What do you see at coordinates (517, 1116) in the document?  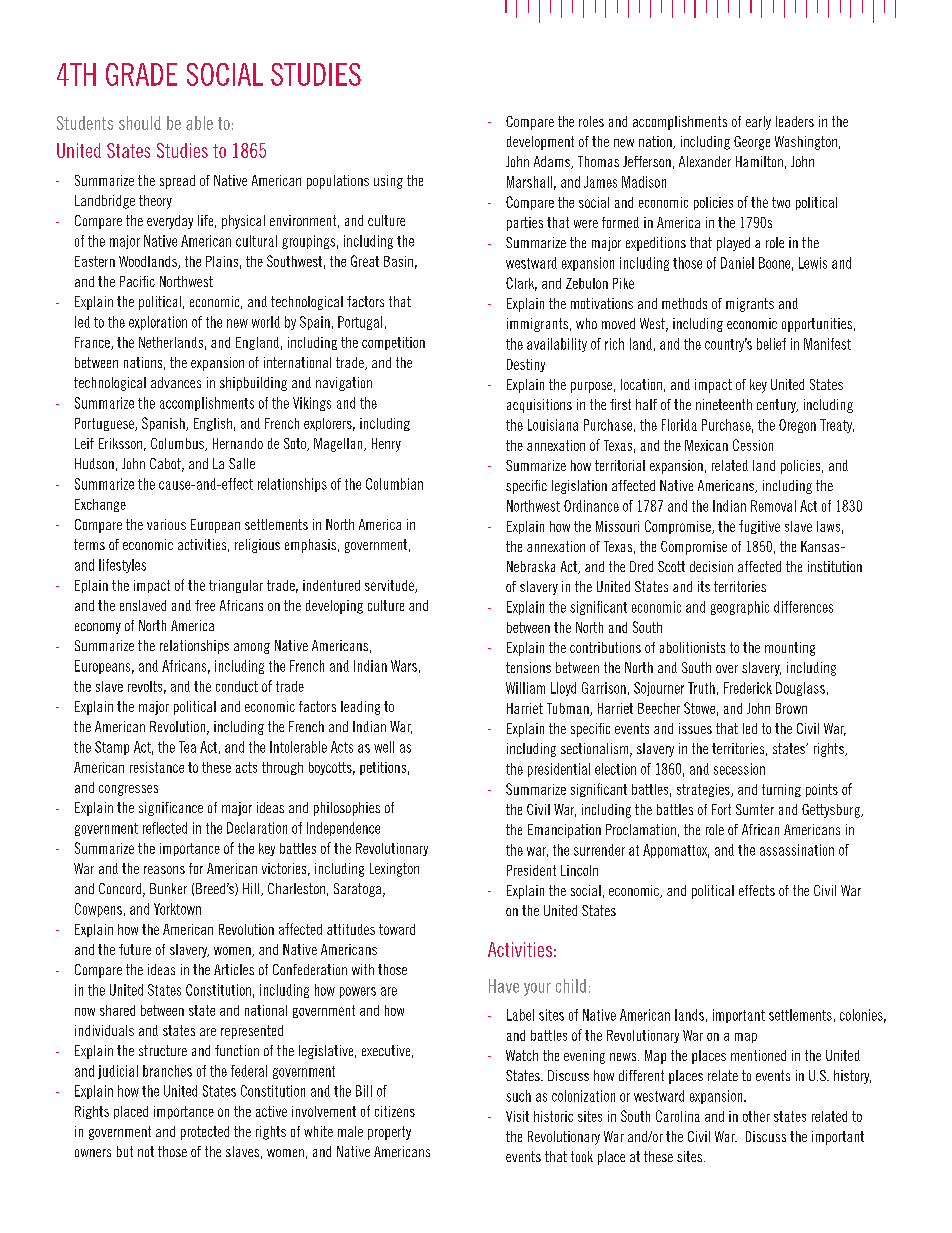 I see `Visit` at bounding box center [517, 1116].
